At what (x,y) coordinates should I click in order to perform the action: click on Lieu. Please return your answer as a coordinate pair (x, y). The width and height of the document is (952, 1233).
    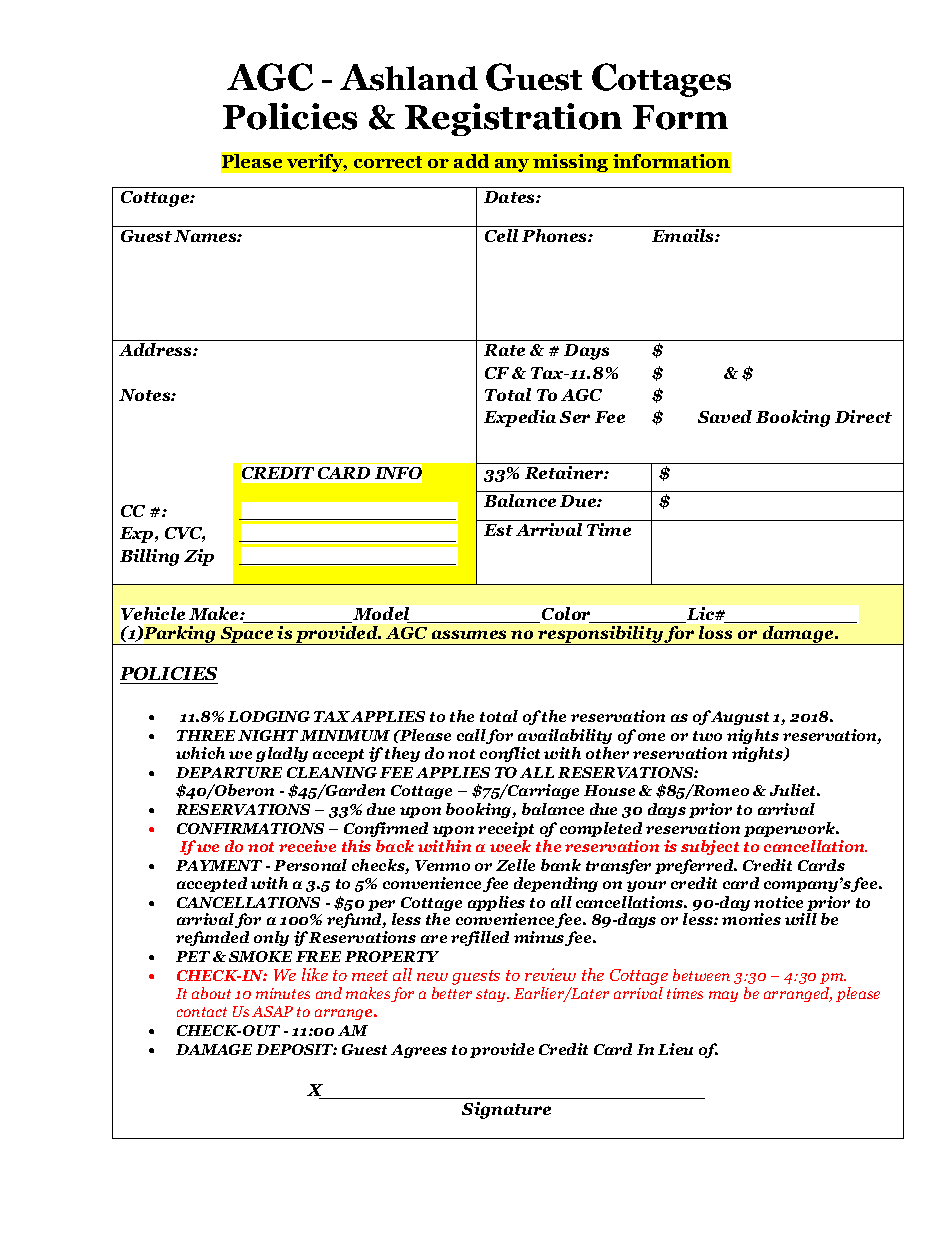
    Looking at the image, I should click on (675, 1049).
